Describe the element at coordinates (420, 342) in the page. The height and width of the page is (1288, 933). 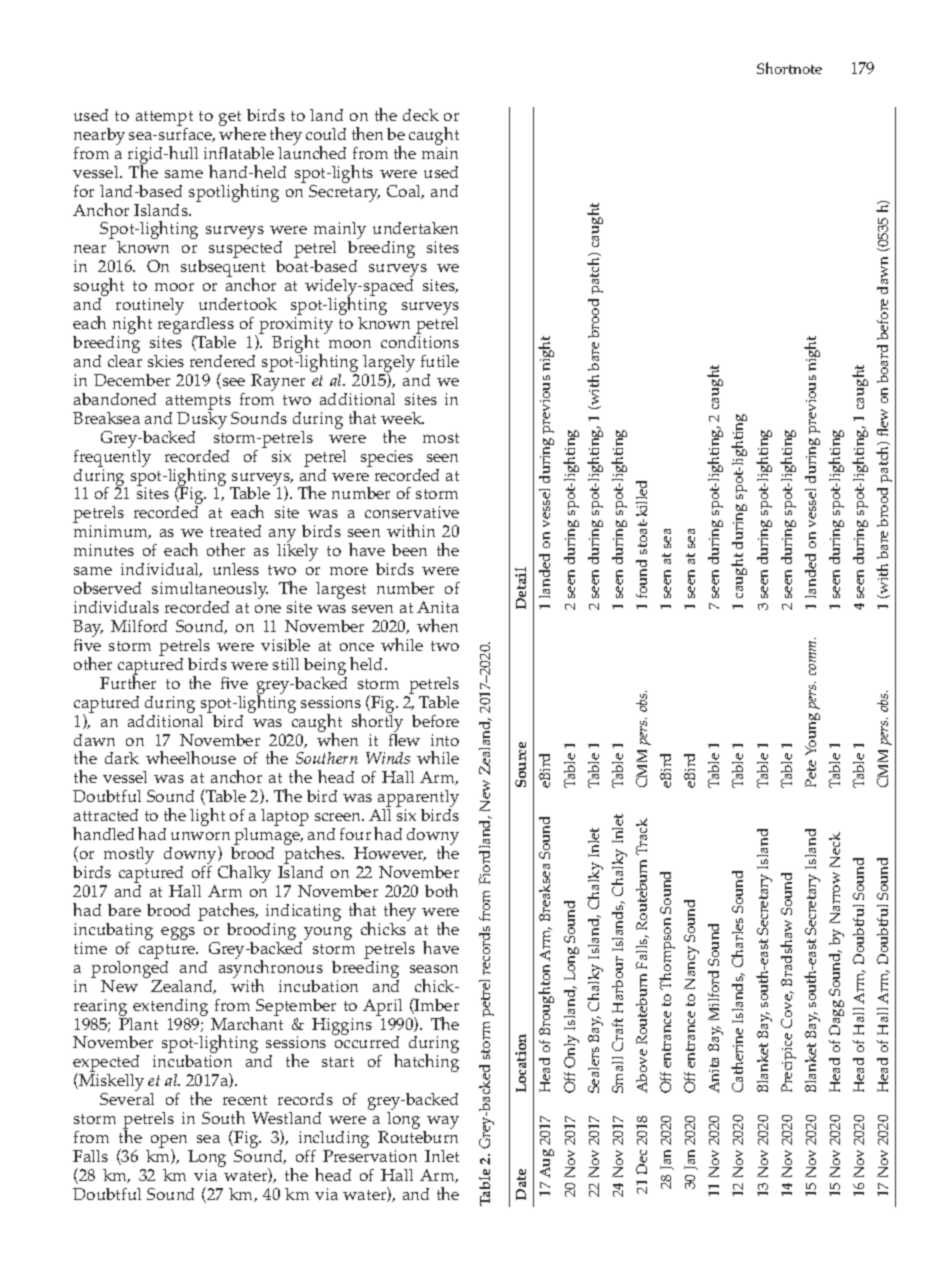
I see `conditions` at that location.
